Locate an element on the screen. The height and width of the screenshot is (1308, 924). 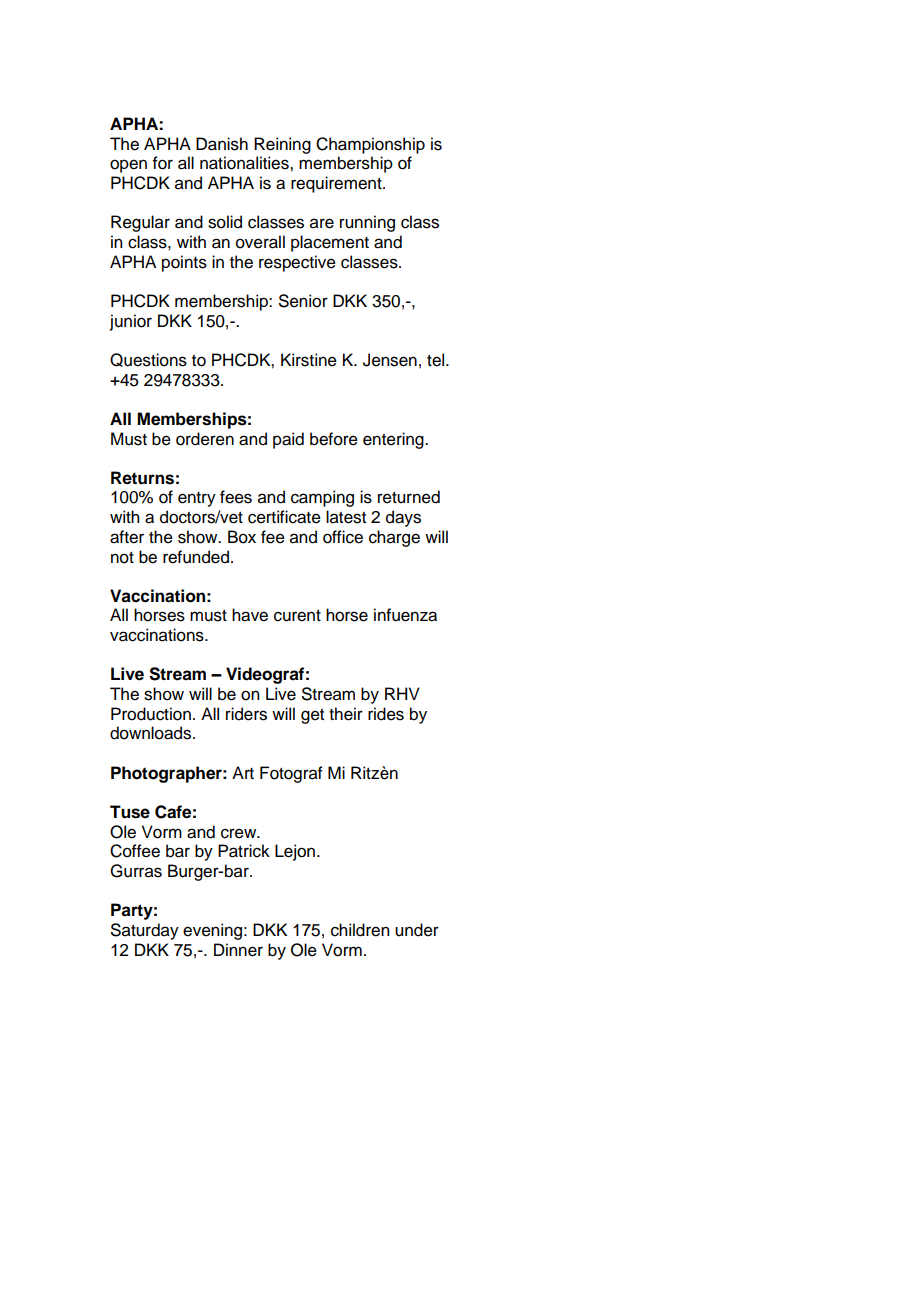
Saturday is located at coordinates (145, 931).
